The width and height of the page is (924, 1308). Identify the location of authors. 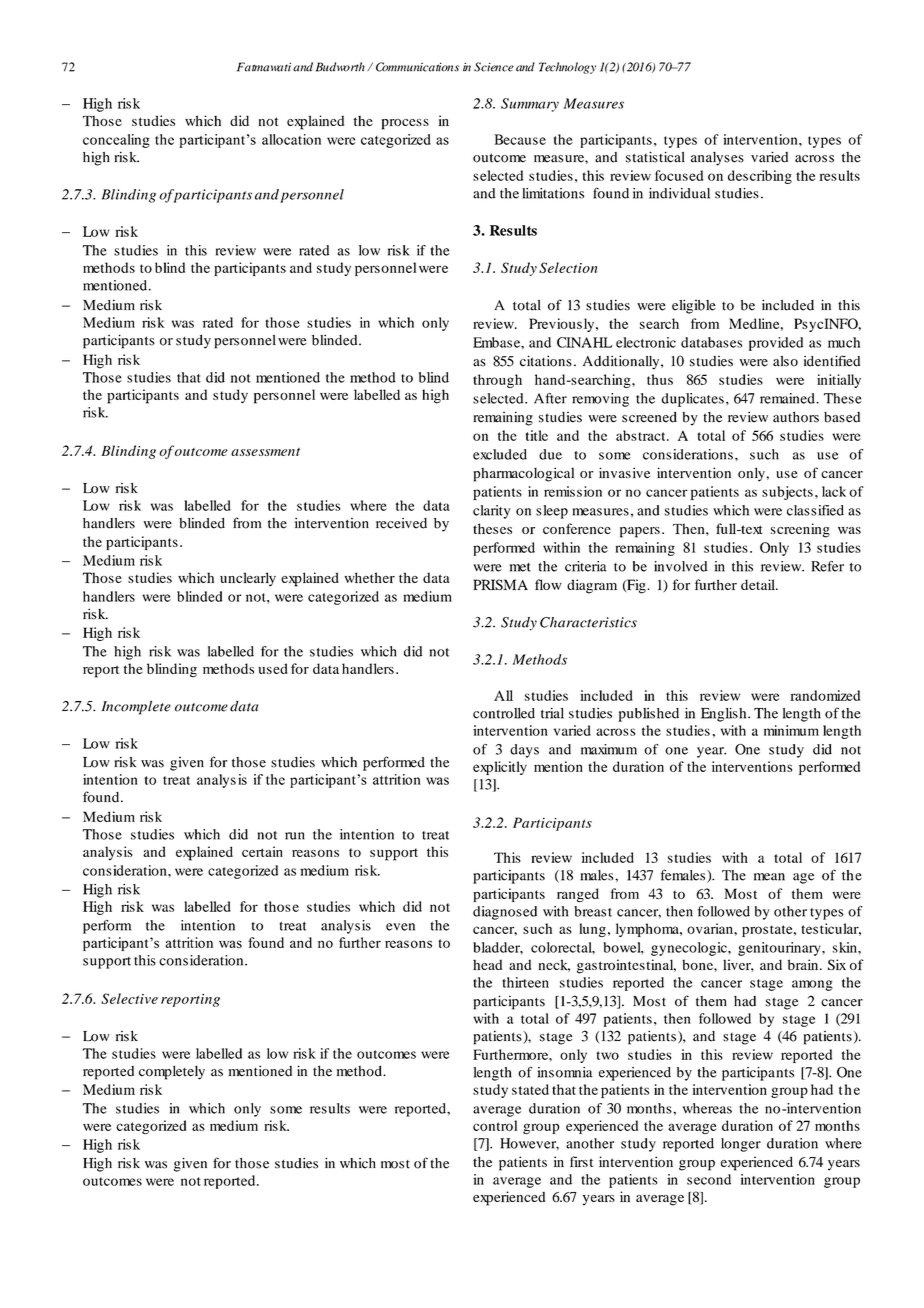
(796, 417).
